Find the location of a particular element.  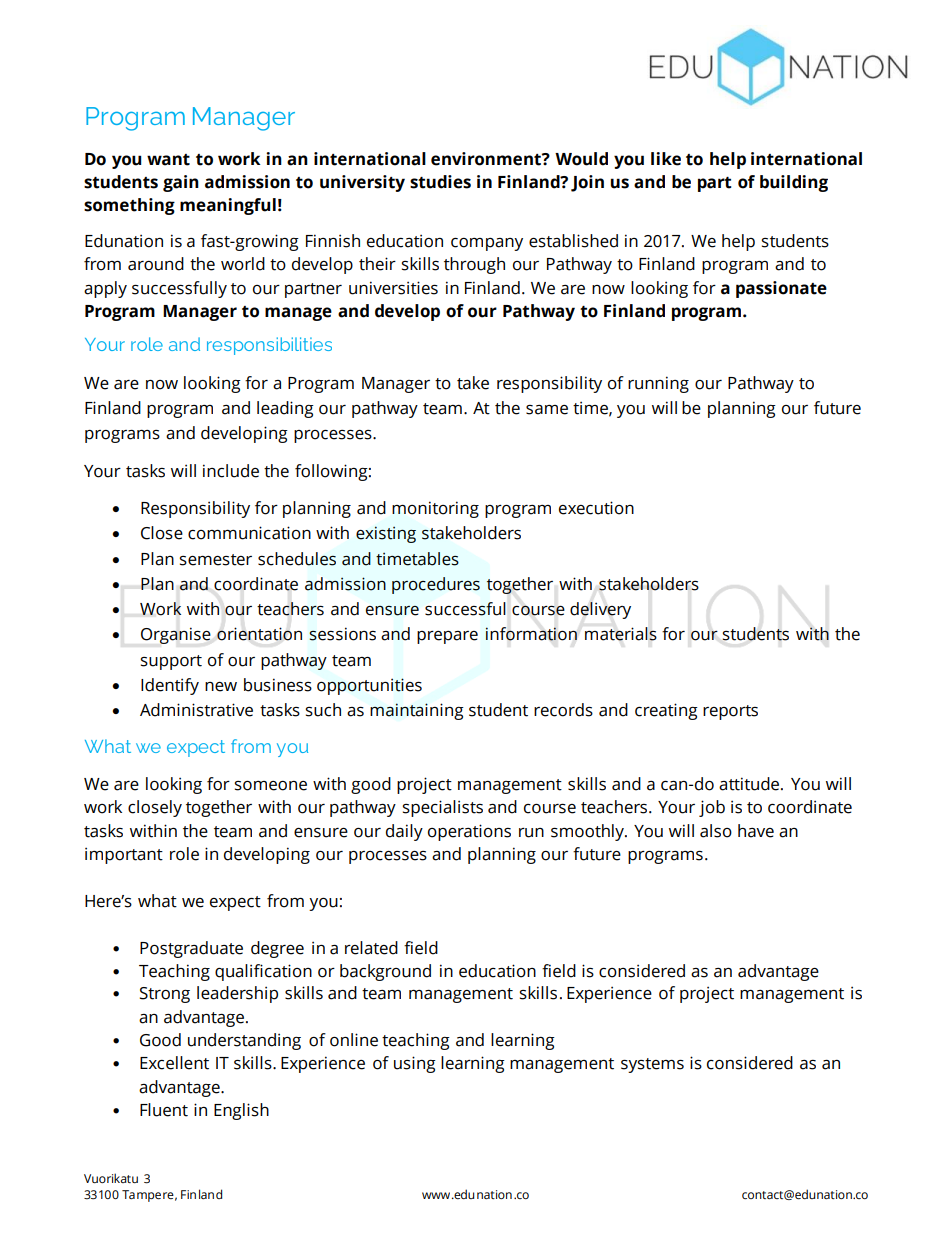

specialists is located at coordinates (442, 808).
